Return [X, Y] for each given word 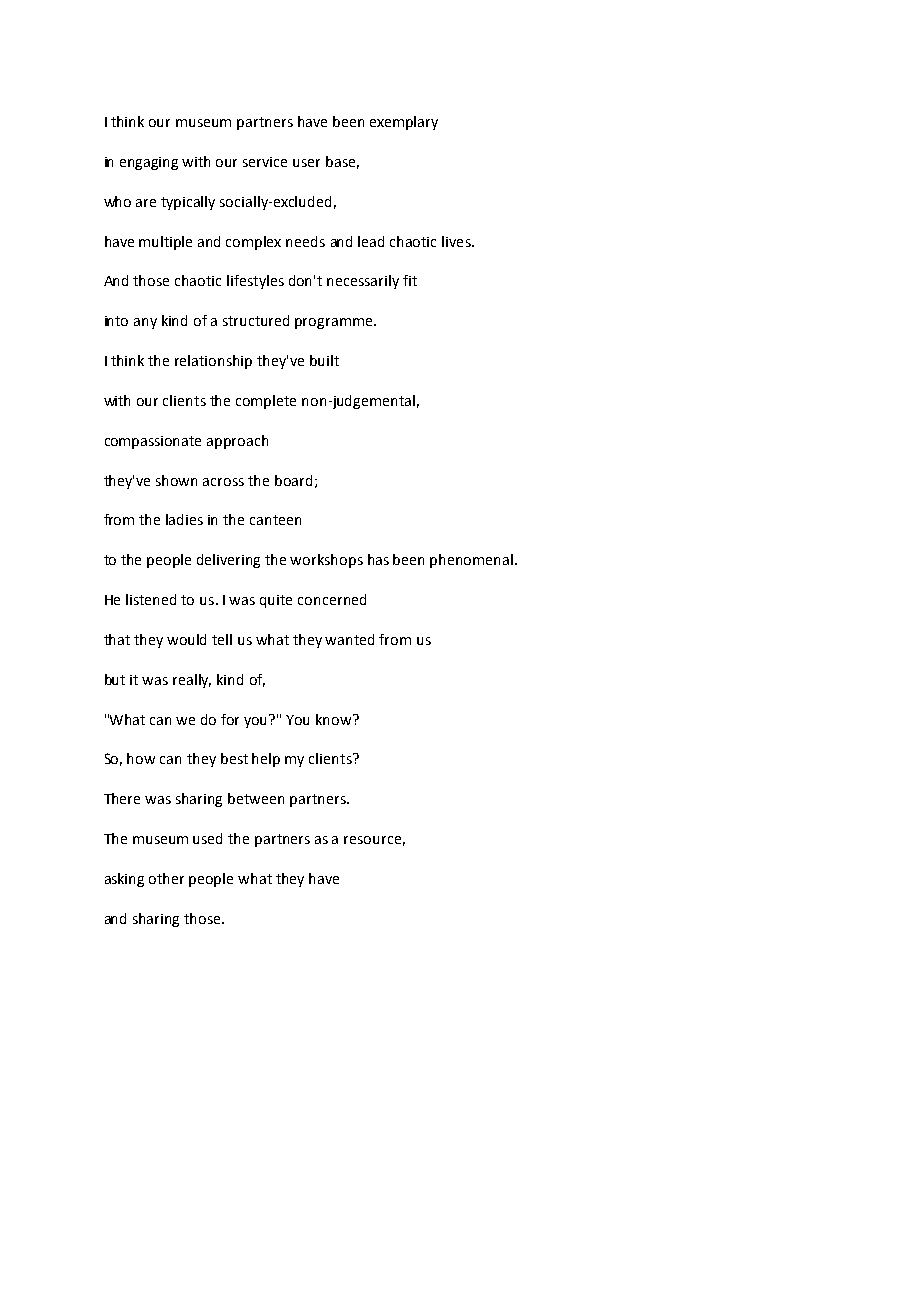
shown [176, 480]
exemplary [404, 123]
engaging [149, 163]
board [293, 480]
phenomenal [471, 561]
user [306, 163]
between [256, 798]
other [166, 878]
